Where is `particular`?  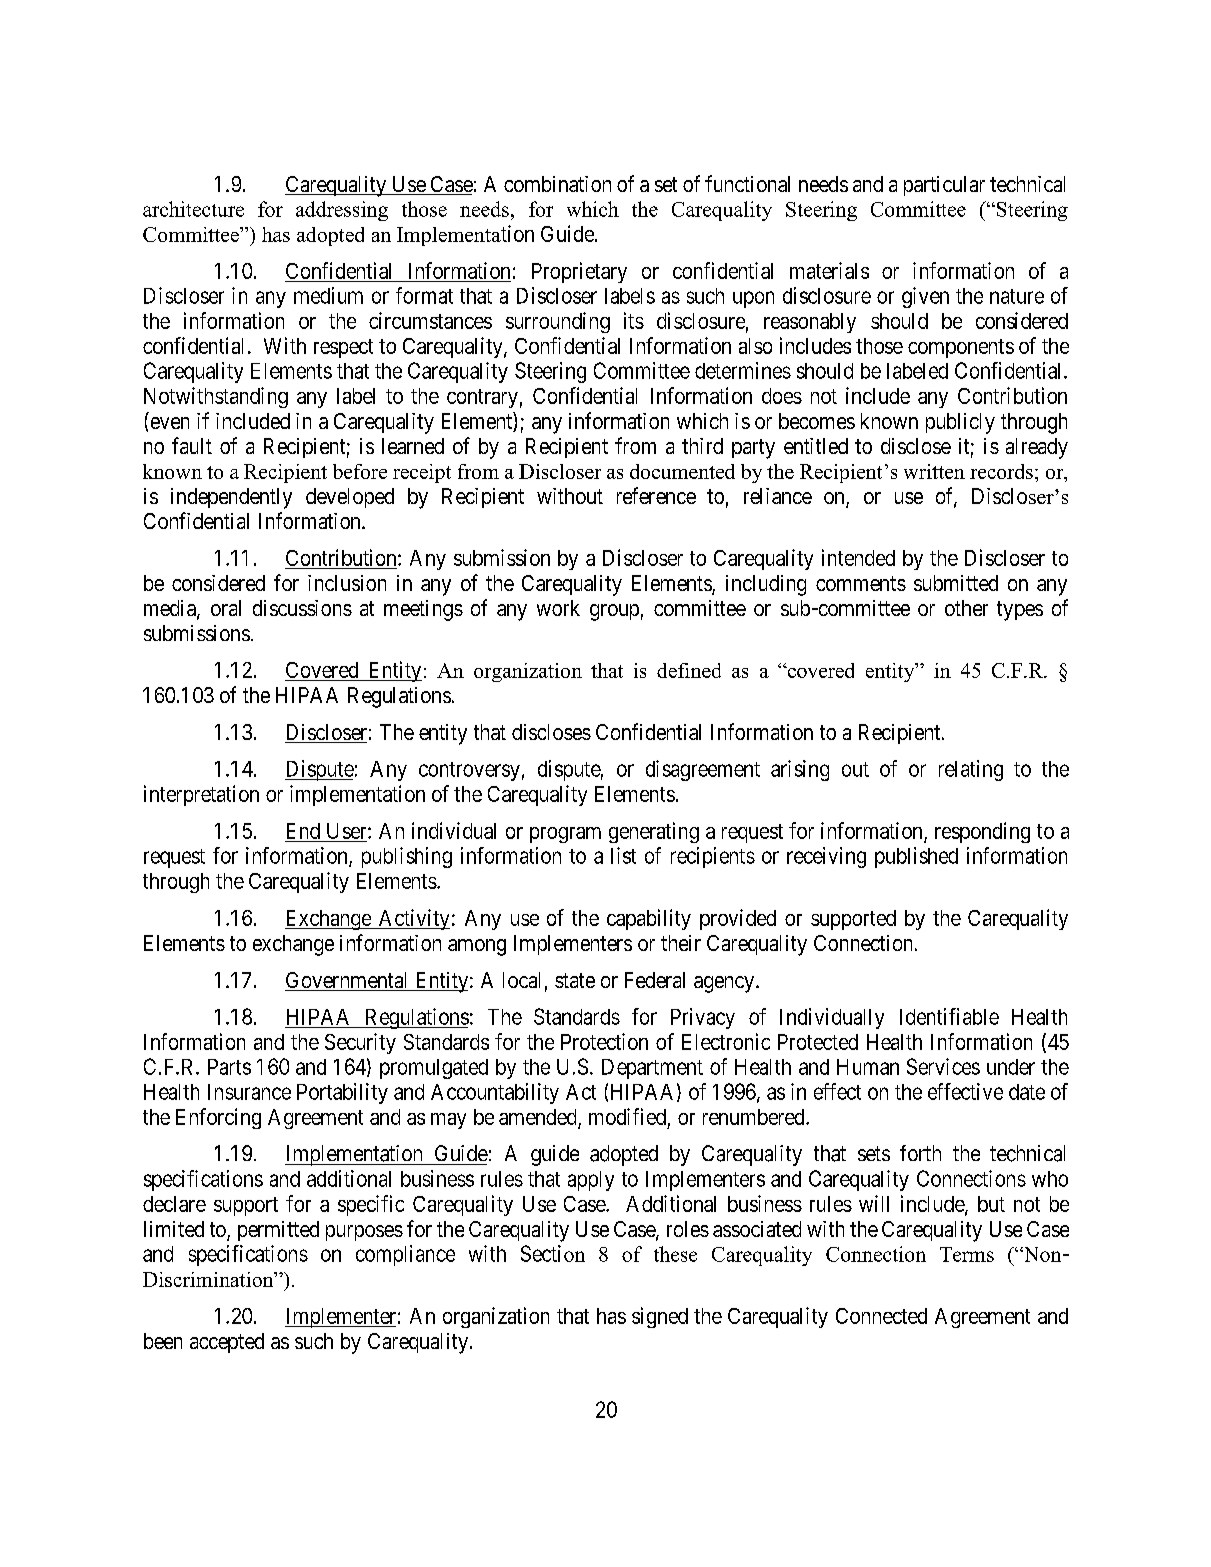 particular is located at coordinates (944, 186).
